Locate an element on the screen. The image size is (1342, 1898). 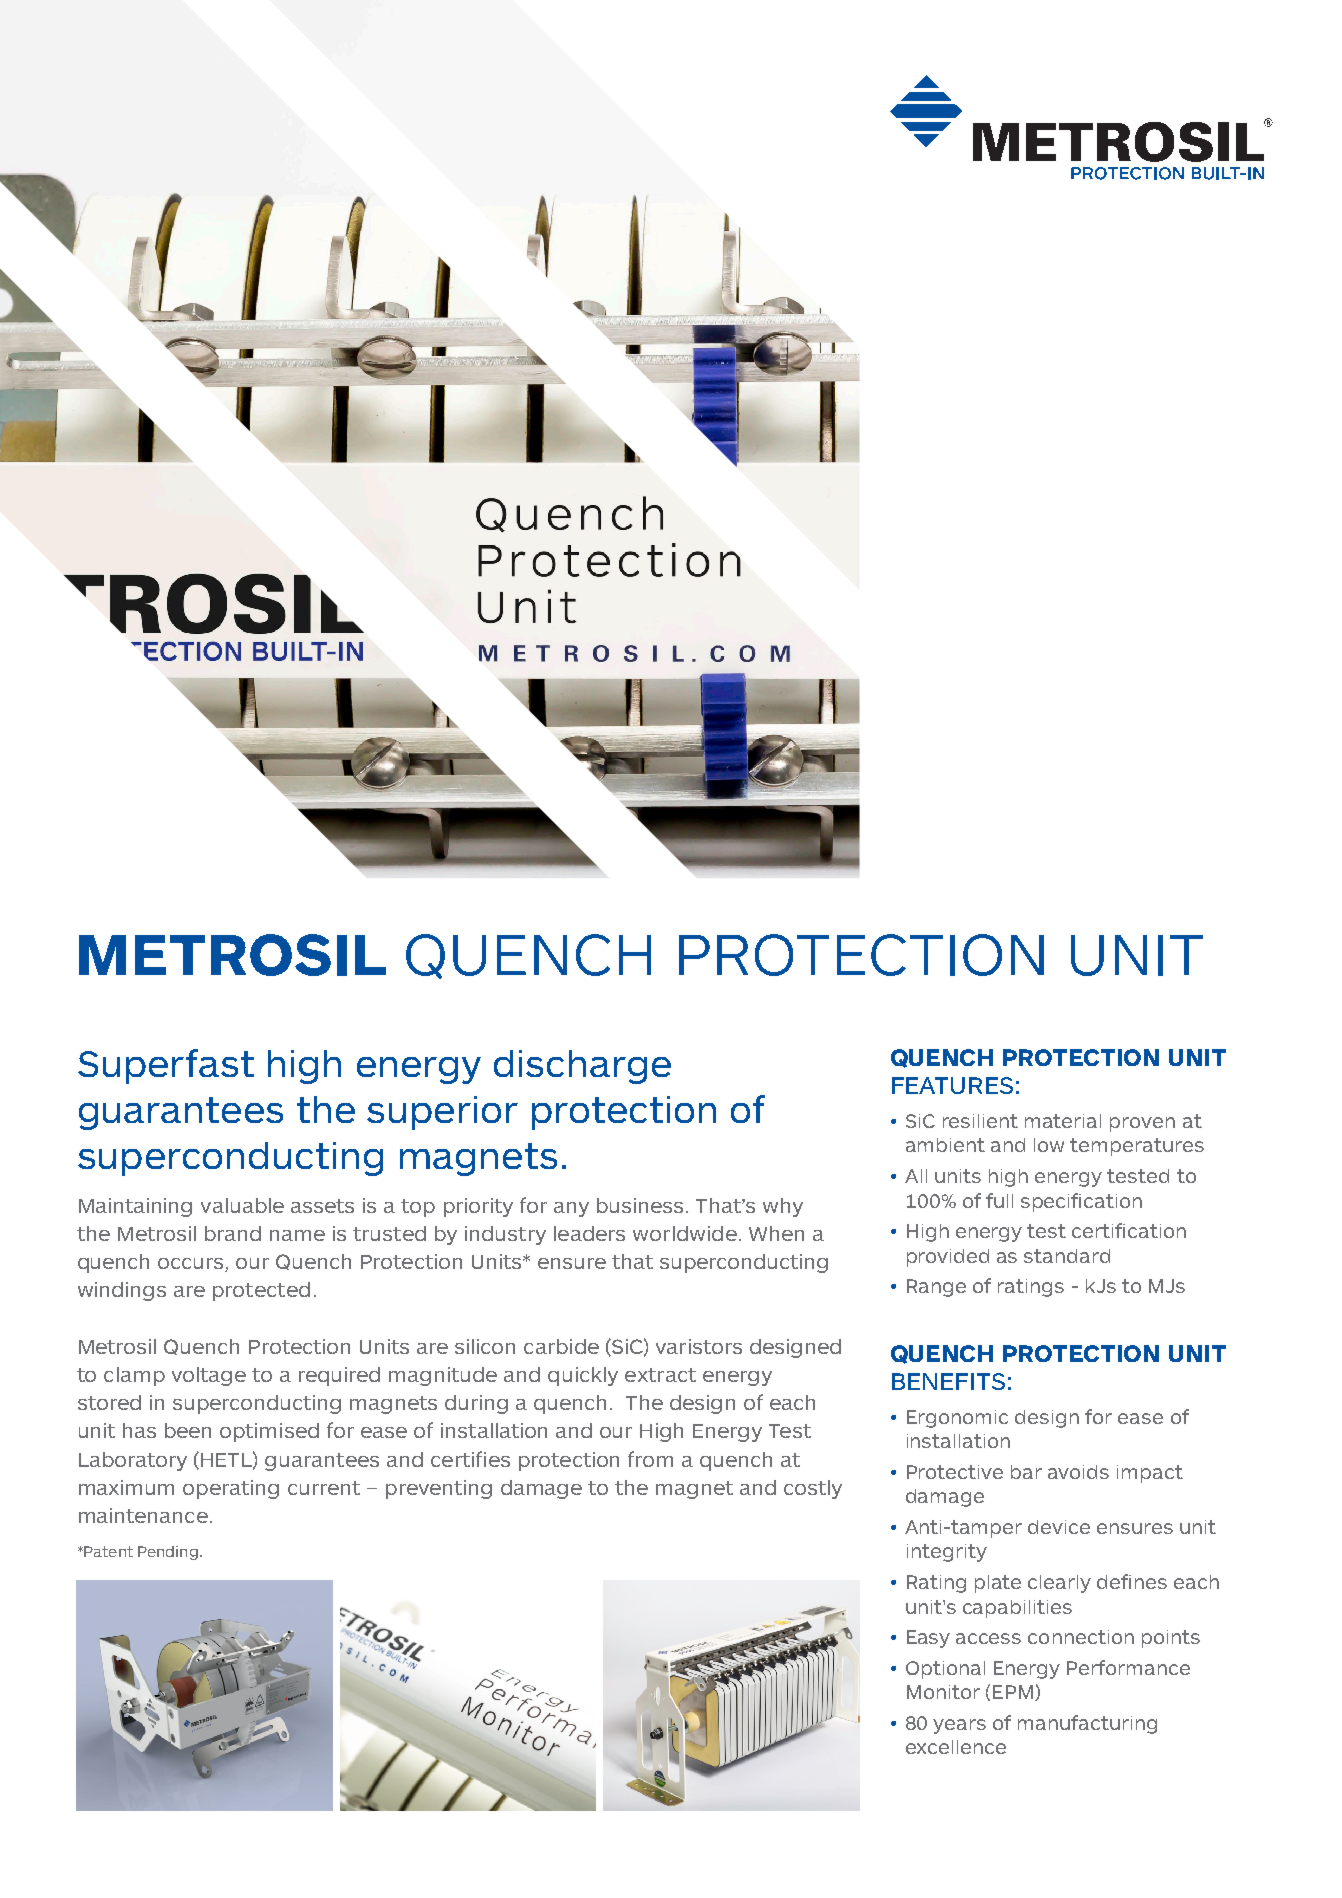
brand is located at coordinates (233, 1233).
